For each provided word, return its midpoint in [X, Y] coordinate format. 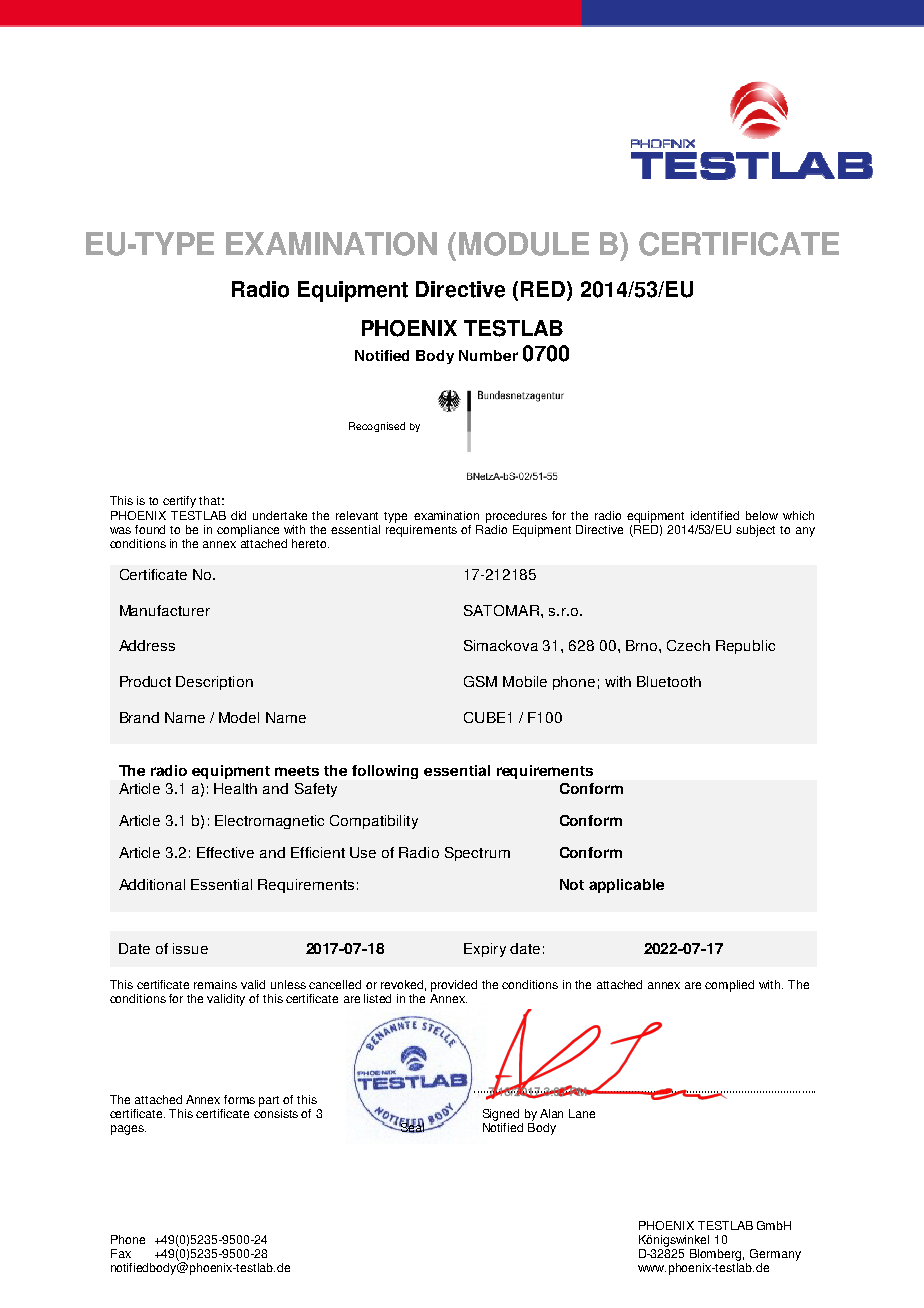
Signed [501, 1115]
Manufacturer [165, 610]
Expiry [485, 950]
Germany [775, 1255]
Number [488, 355]
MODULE [524, 244]
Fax [121, 1253]
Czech [688, 645]
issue [190, 948]
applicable [626, 886]
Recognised [377, 427]
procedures [516, 517]
